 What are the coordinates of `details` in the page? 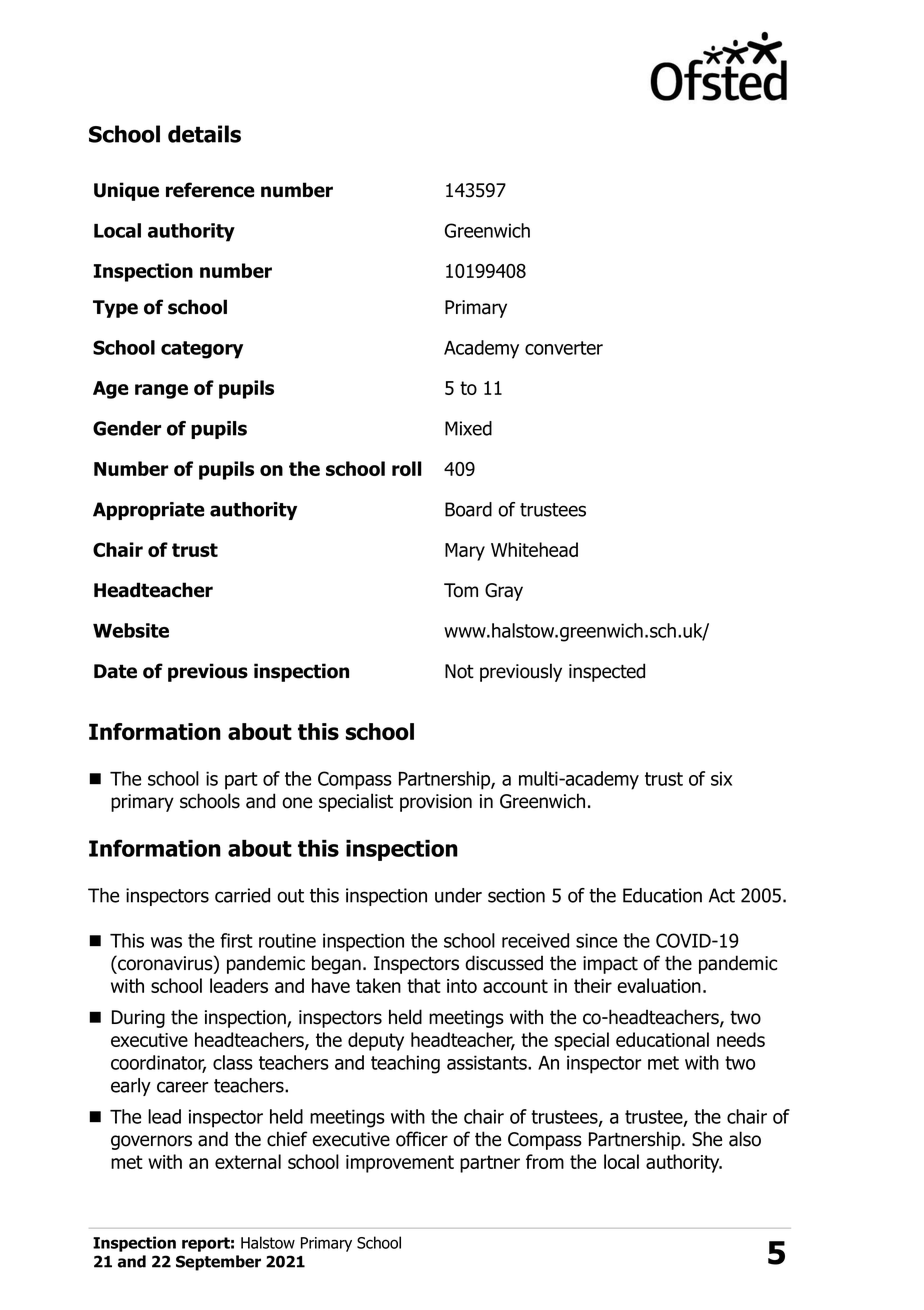 It's located at (204, 134).
